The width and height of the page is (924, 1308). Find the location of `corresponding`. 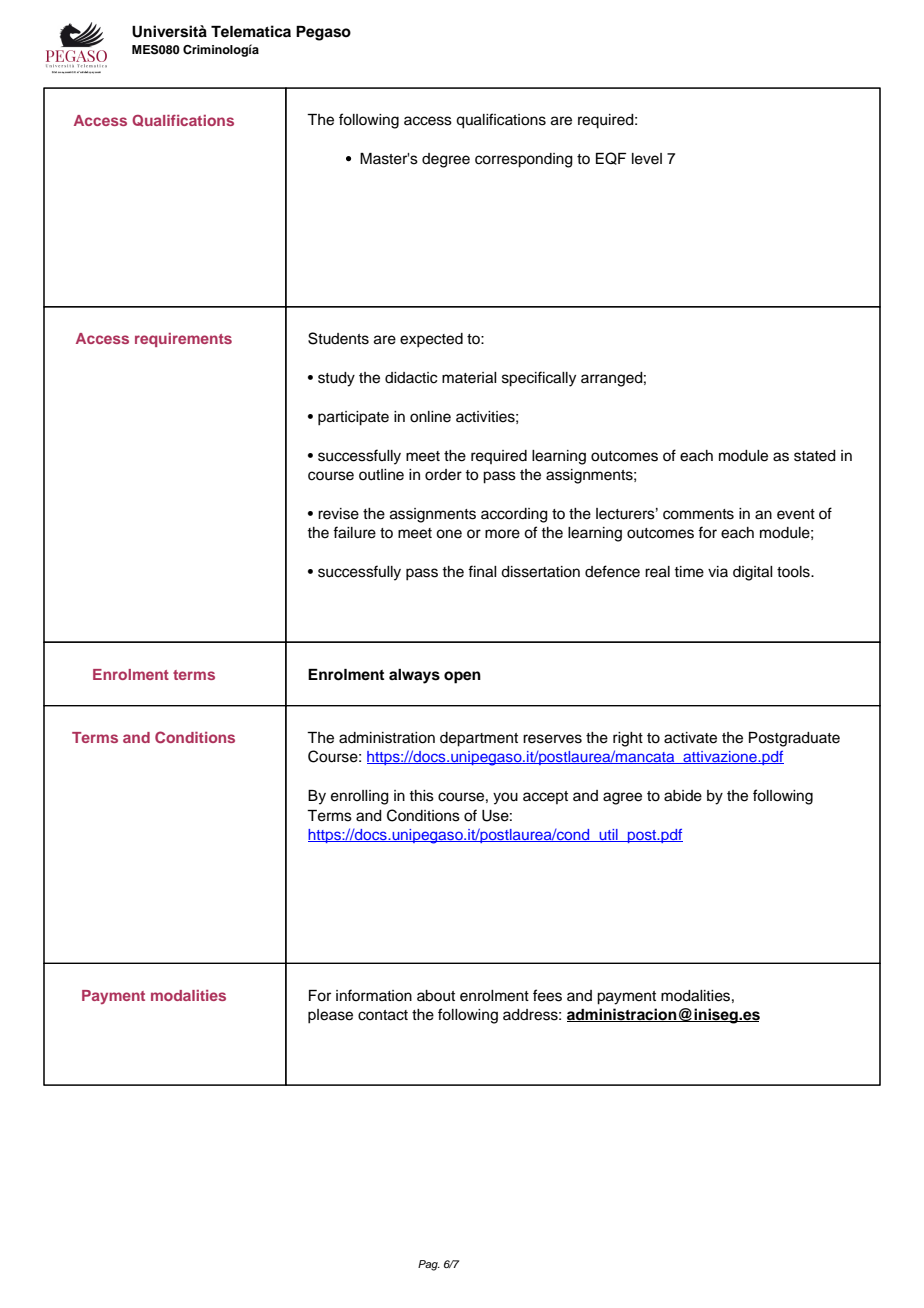

corresponding is located at coordinates (524, 160).
